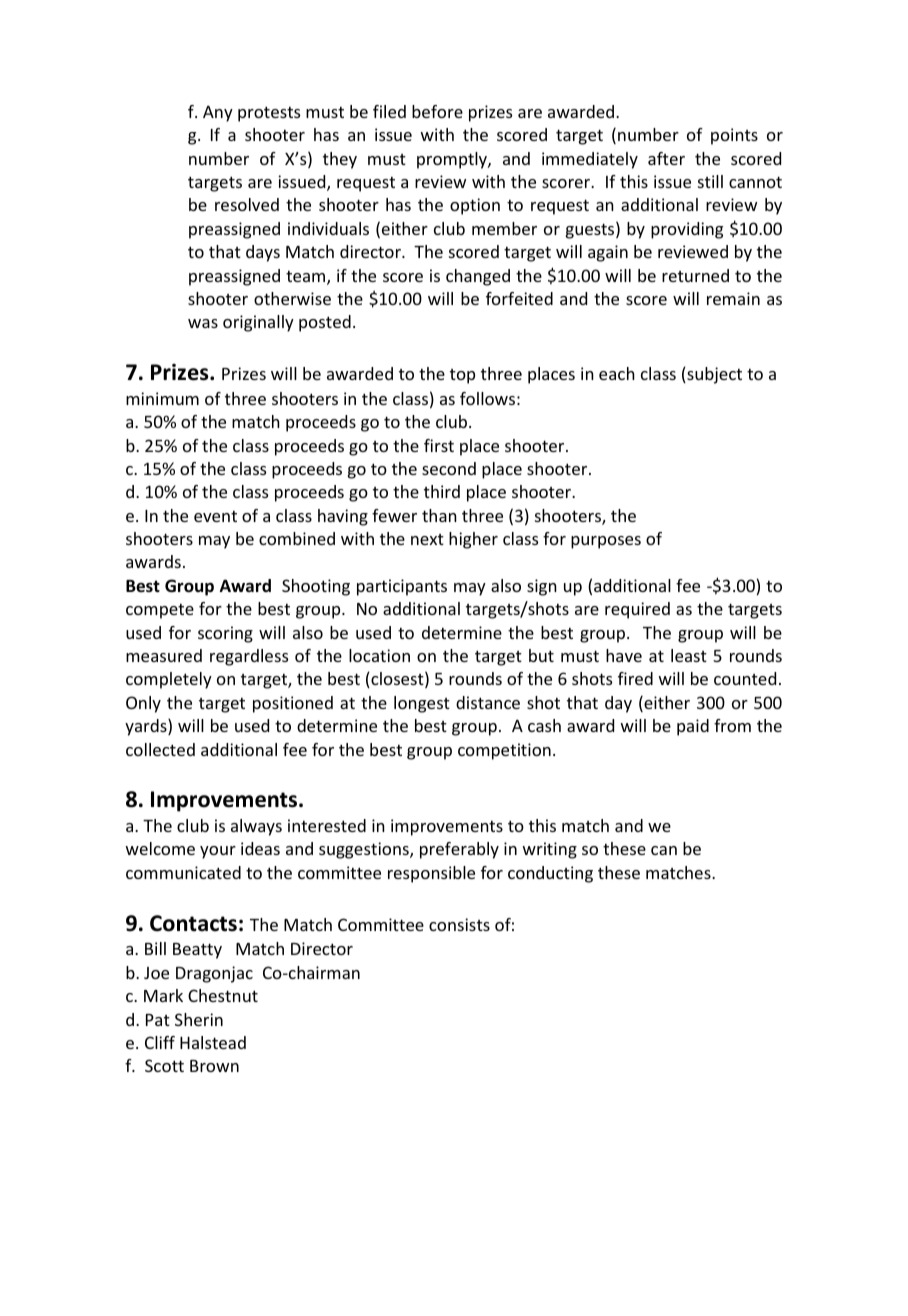 This page has width=908, height=1316. Describe the element at coordinates (439, 445) in the page. I see `first` at that location.
